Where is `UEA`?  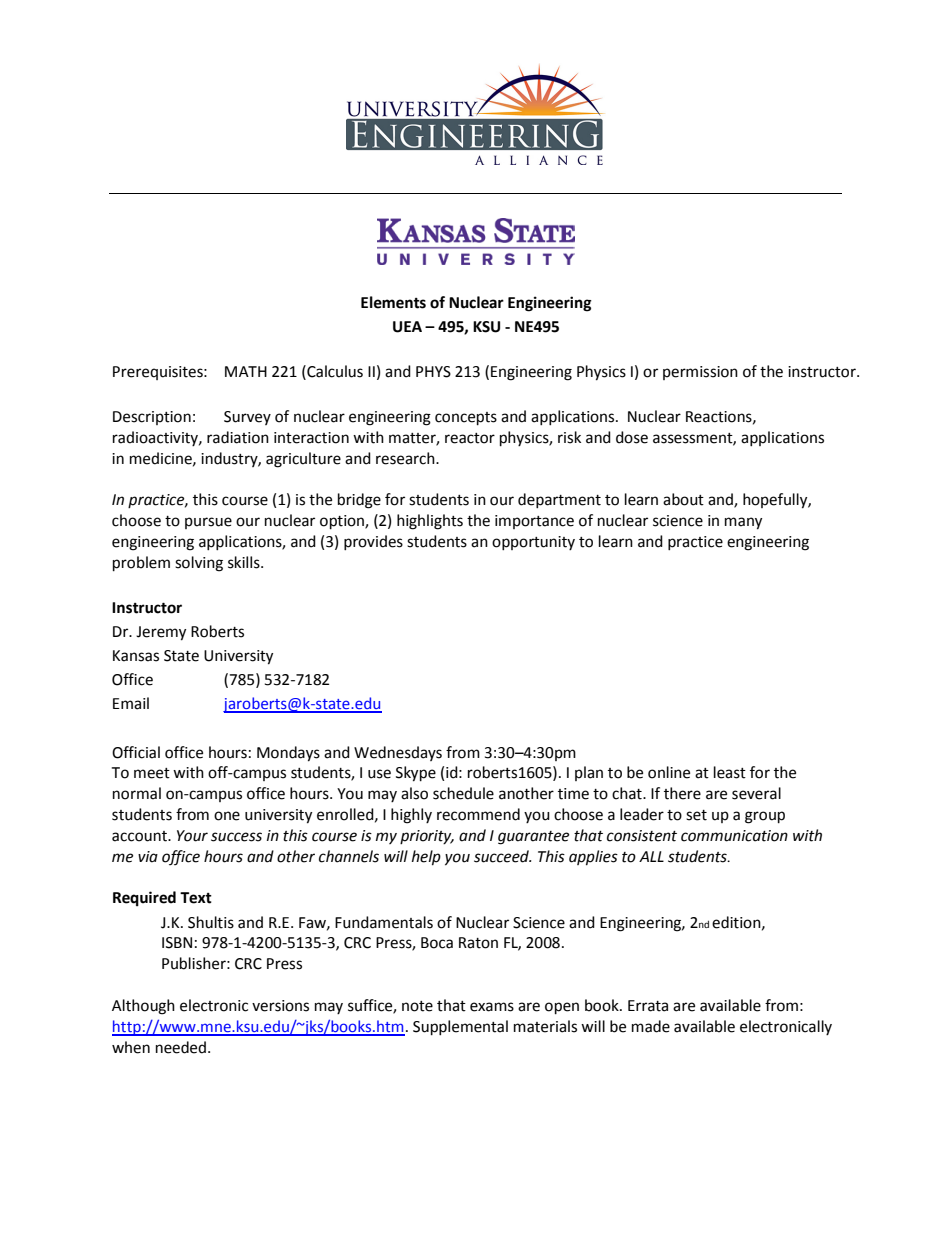
UEA is located at coordinates (407, 327).
